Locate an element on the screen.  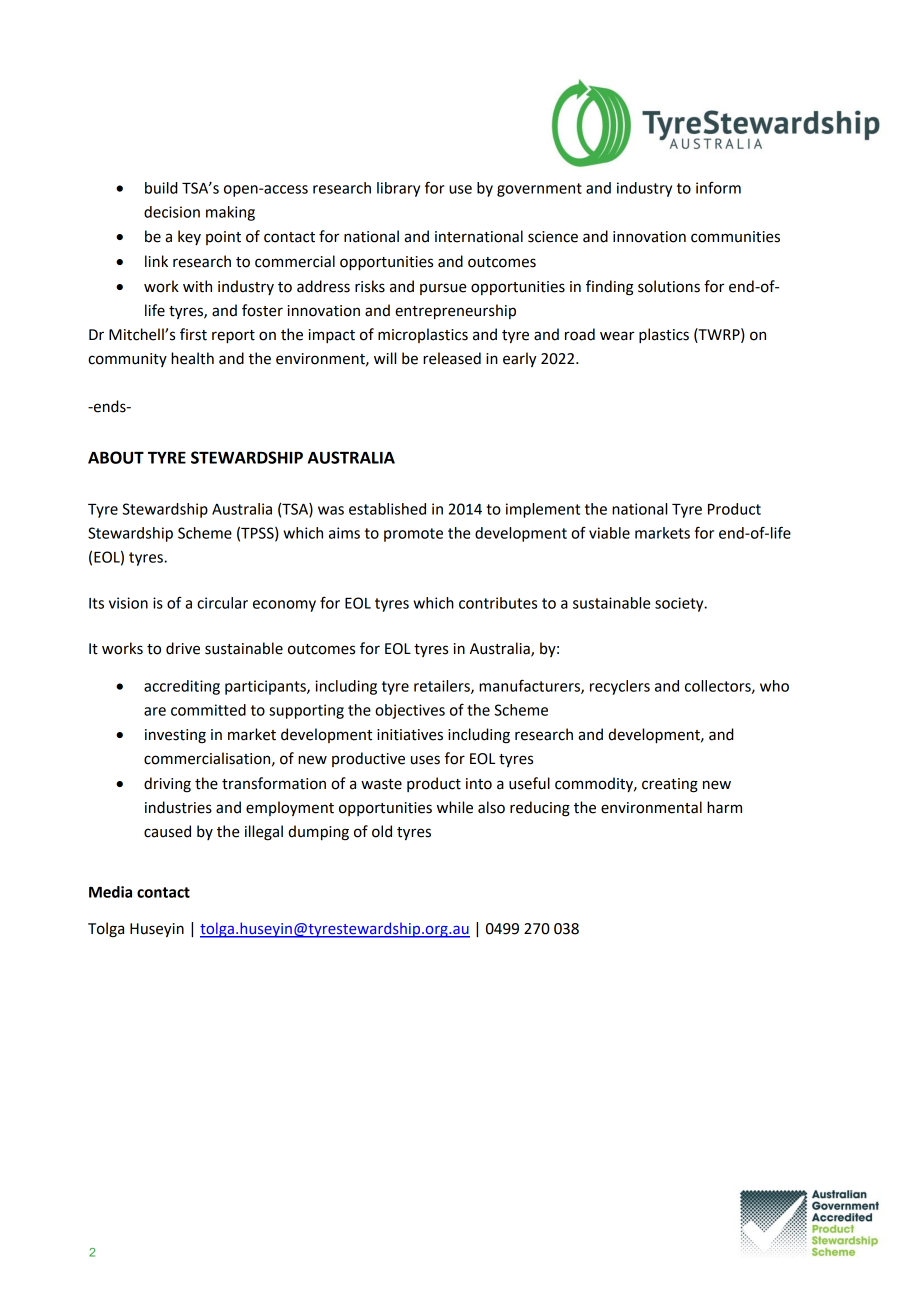
promote is located at coordinates (413, 535).
